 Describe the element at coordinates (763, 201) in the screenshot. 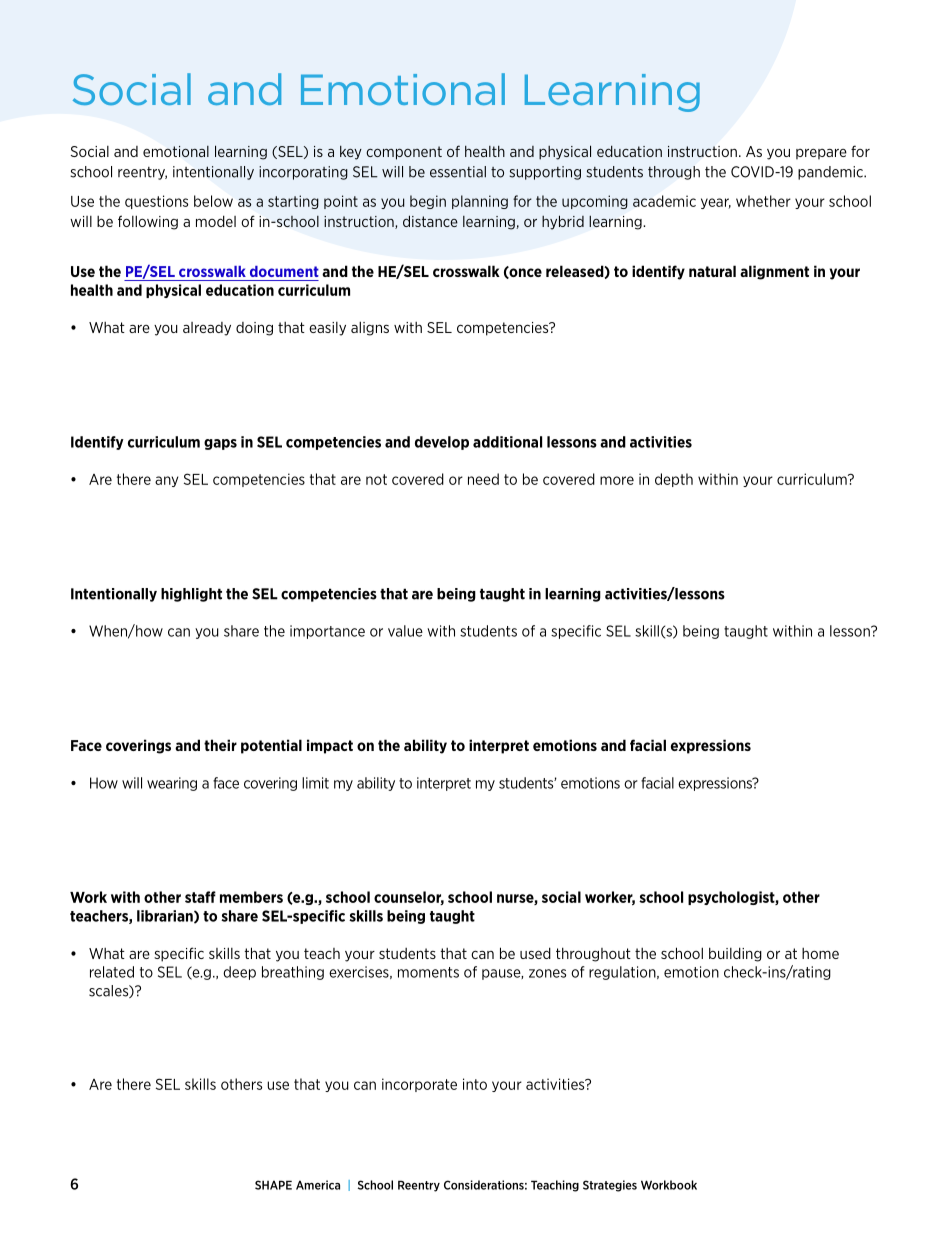

I see `whether` at that location.
